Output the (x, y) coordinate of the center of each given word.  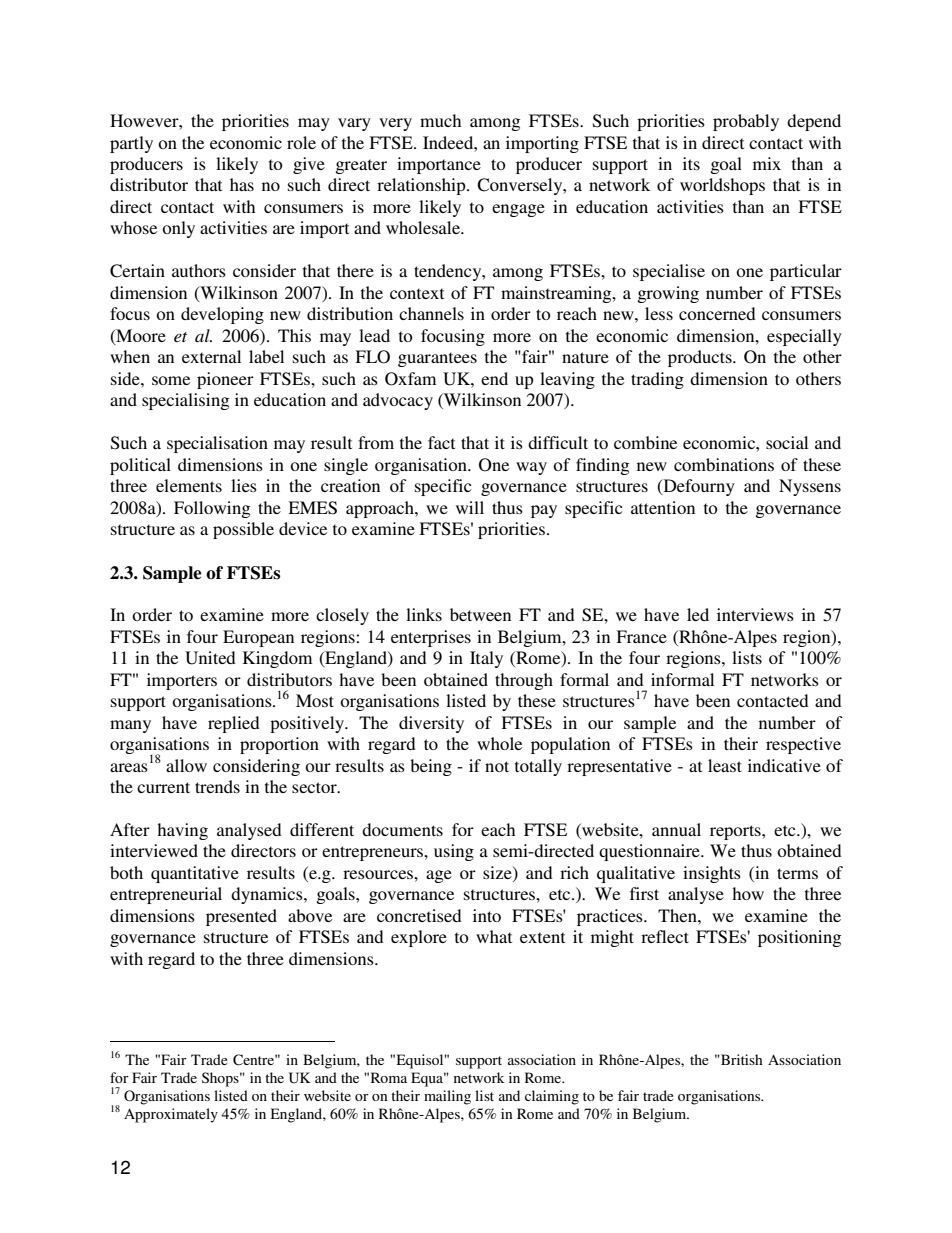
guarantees (437, 359)
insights (712, 874)
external (211, 356)
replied (234, 724)
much (440, 120)
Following (212, 509)
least (725, 765)
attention (663, 507)
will (470, 507)
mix (767, 163)
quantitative (195, 874)
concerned (717, 313)
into (487, 915)
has (242, 184)
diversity (431, 724)
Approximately (171, 1115)
